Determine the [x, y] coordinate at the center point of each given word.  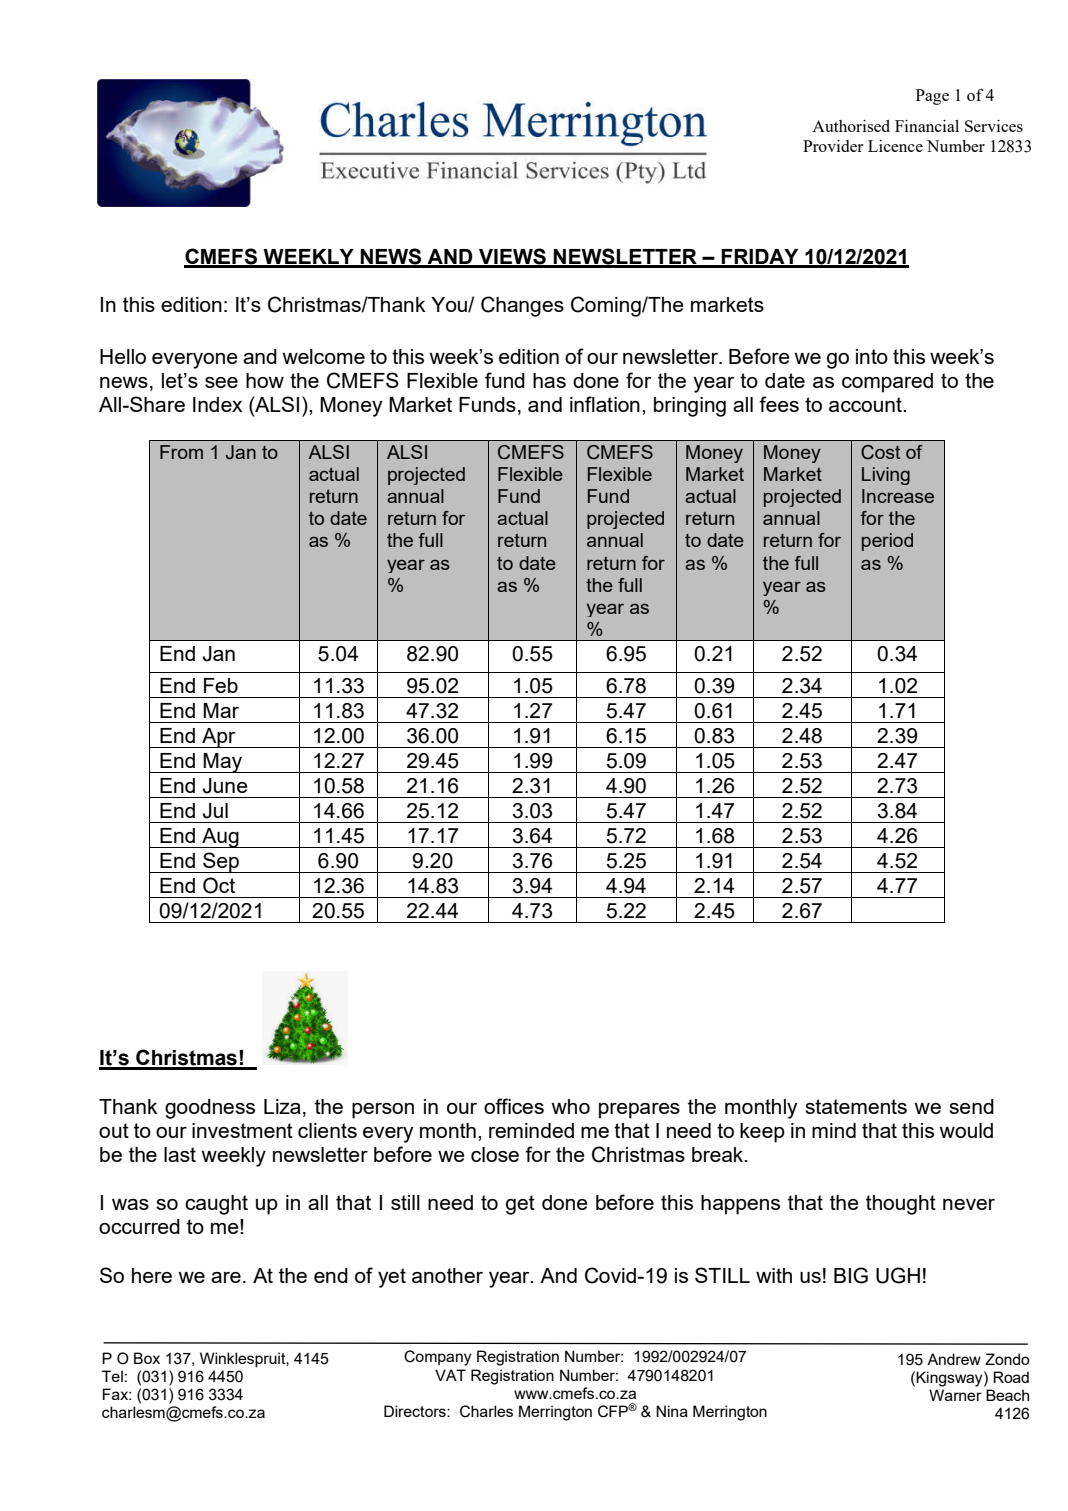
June [225, 786]
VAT [450, 1375]
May [223, 763]
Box [147, 1358]
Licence [895, 146]
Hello [123, 356]
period [887, 542]
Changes [522, 306]
